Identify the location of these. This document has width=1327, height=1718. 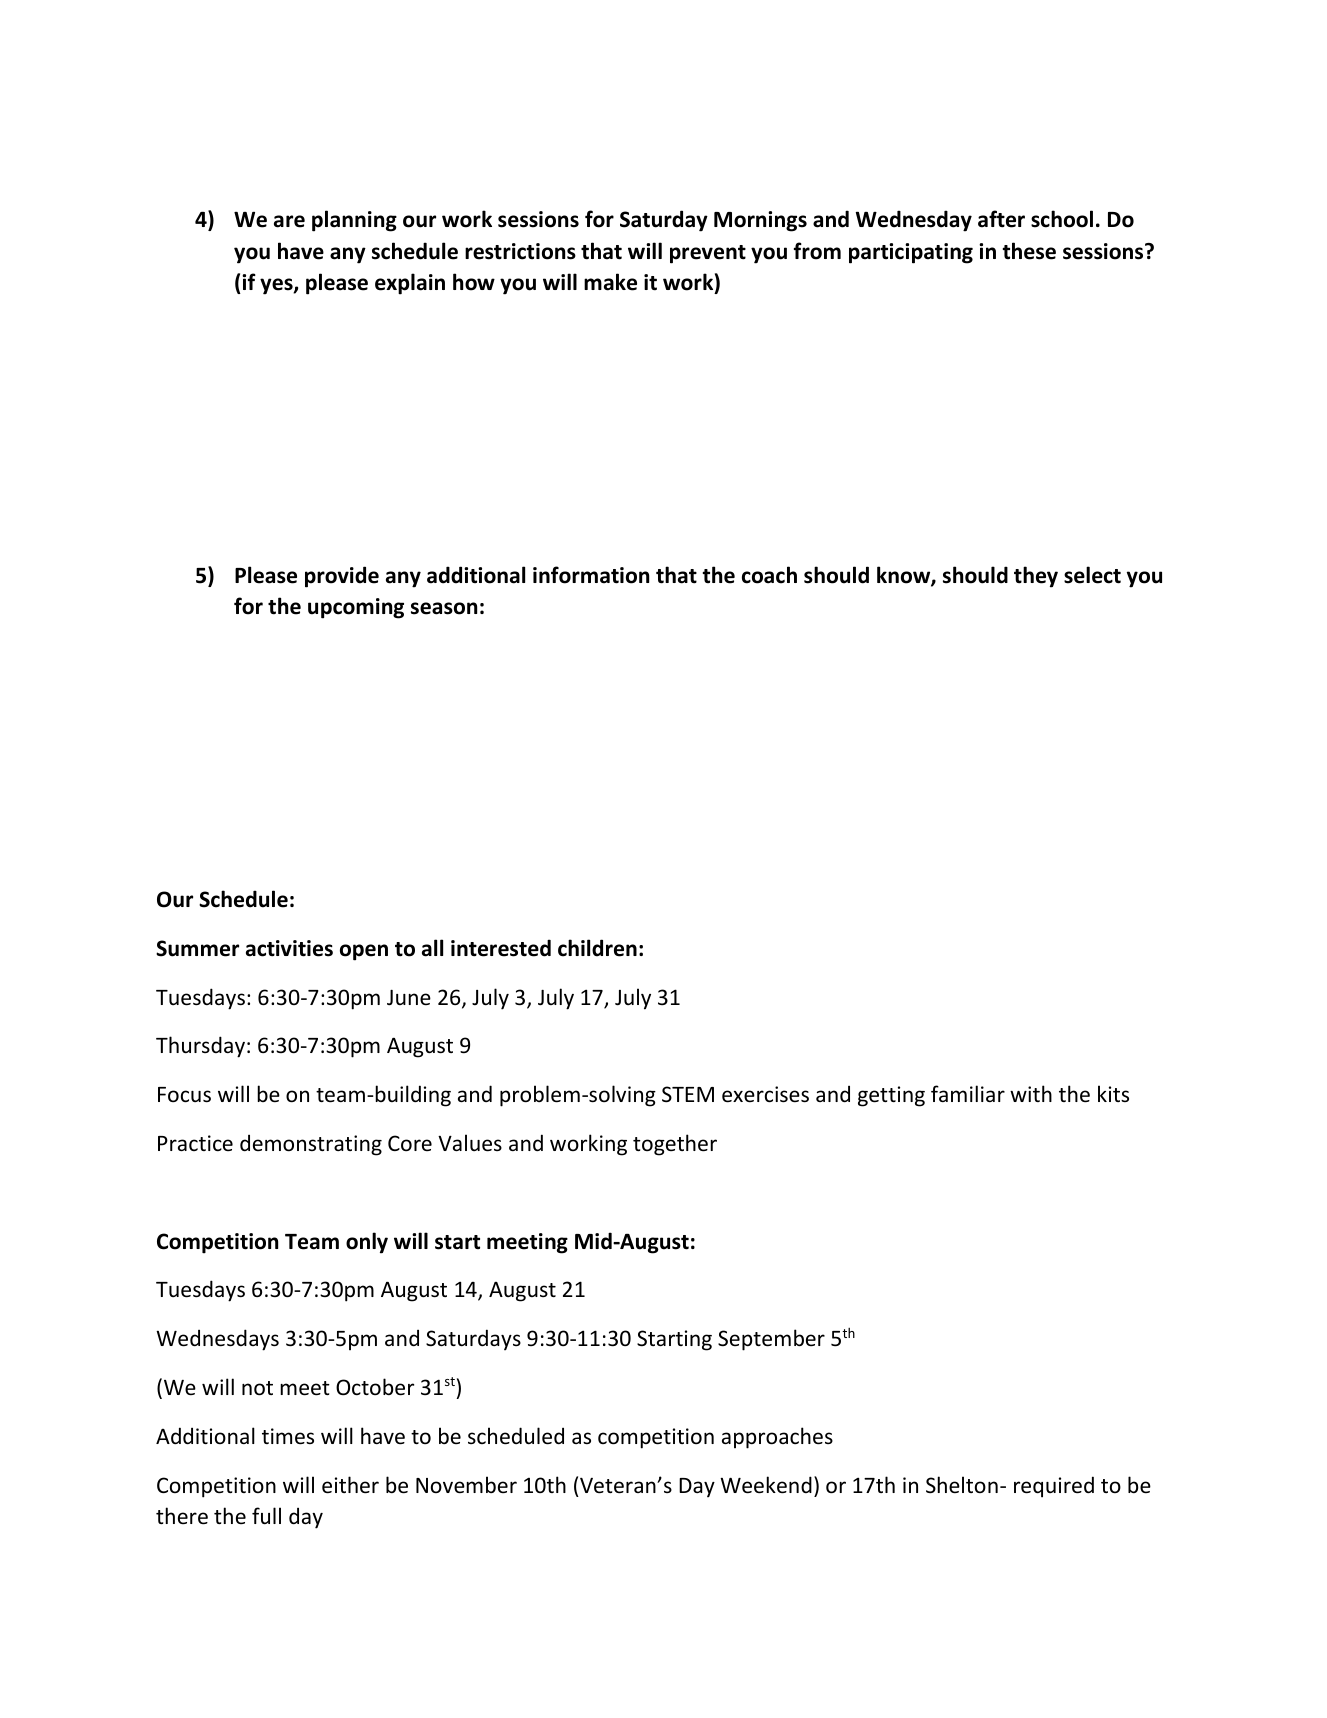
(1029, 251).
